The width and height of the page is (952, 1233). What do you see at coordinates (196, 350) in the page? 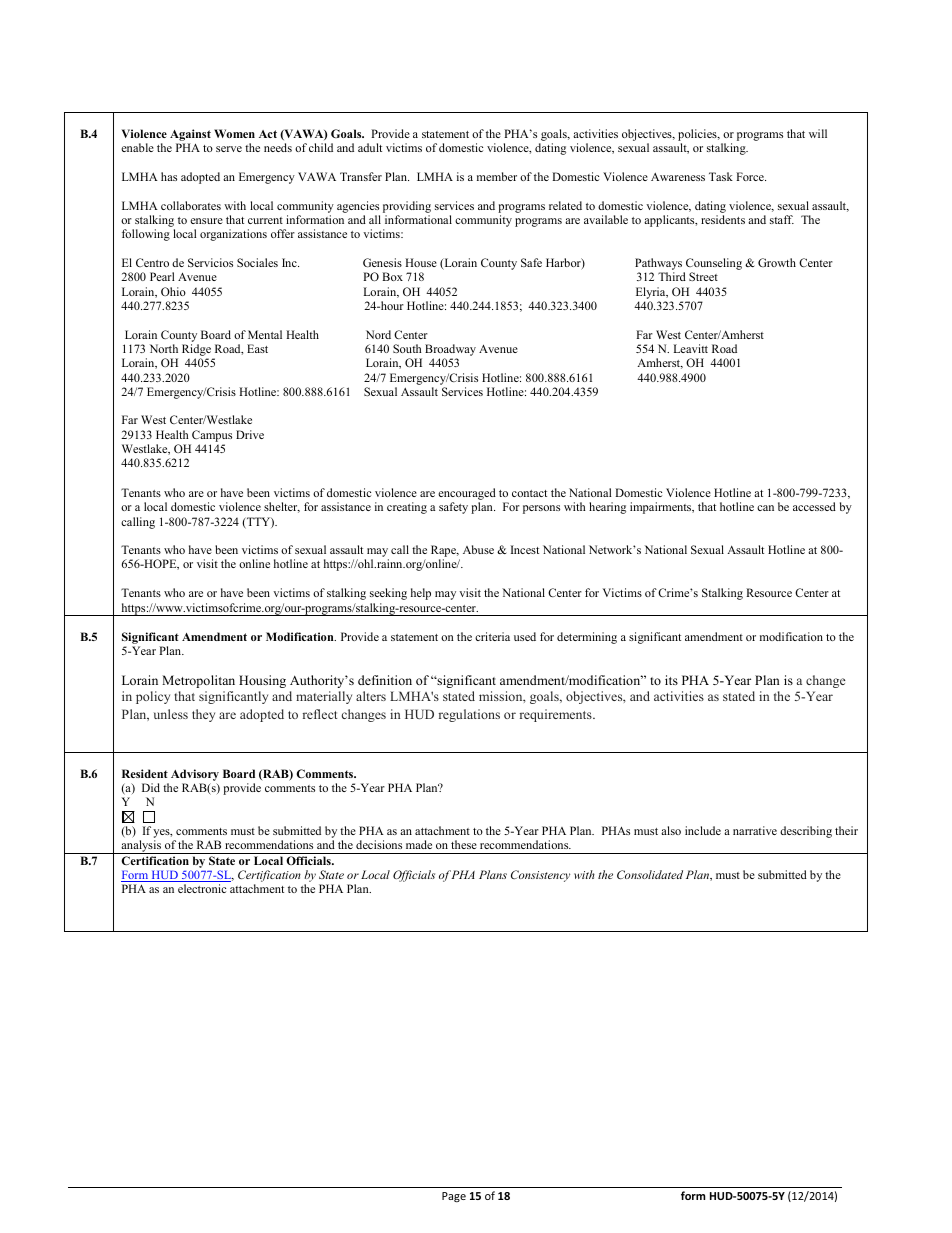
I see `Ridge` at bounding box center [196, 350].
